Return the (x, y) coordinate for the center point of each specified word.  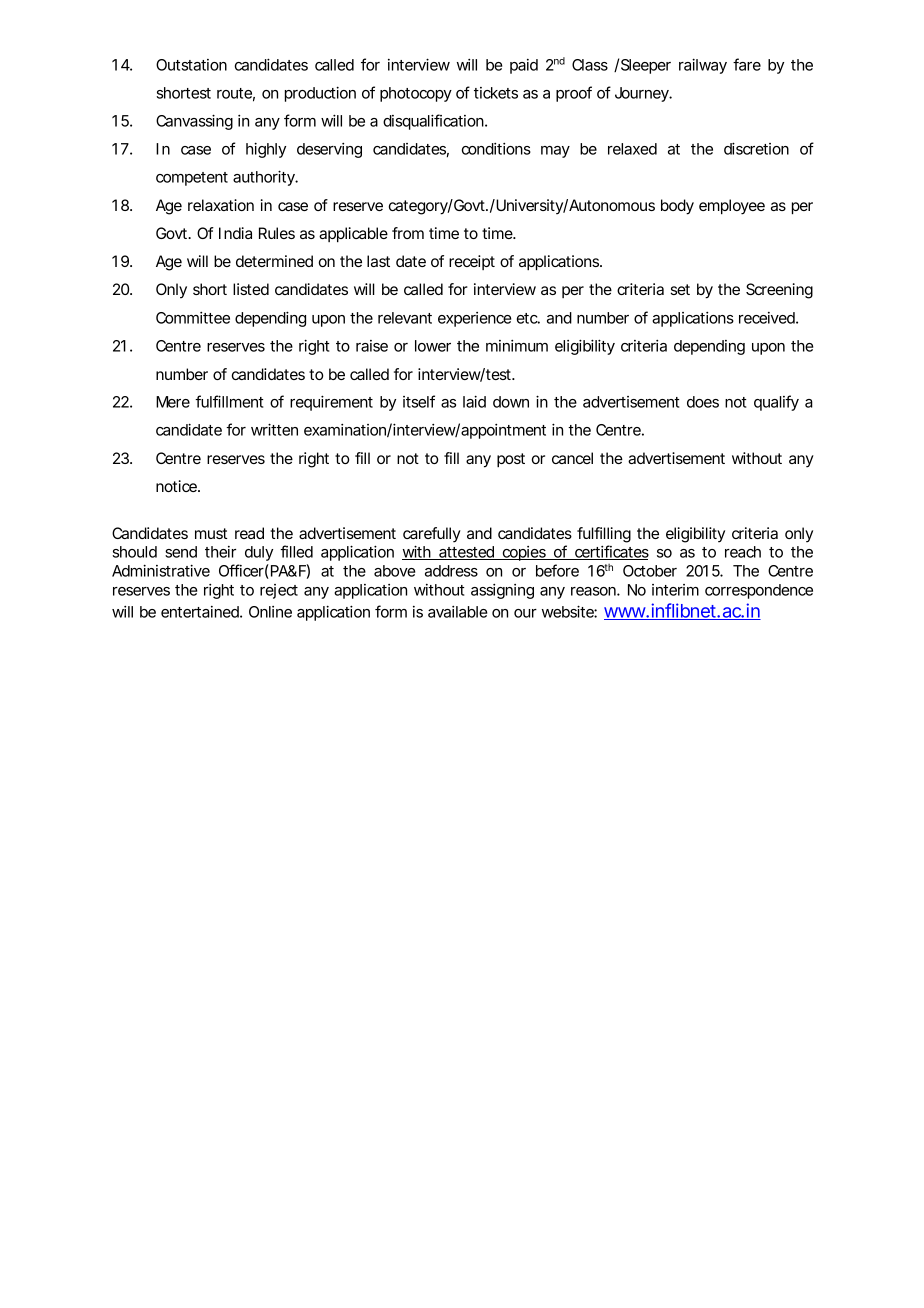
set (680, 289)
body (677, 207)
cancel (572, 458)
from (408, 233)
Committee (193, 318)
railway (703, 66)
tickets (496, 93)
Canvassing (194, 122)
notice (177, 486)
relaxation (221, 205)
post (511, 460)
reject (279, 591)
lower (433, 346)
